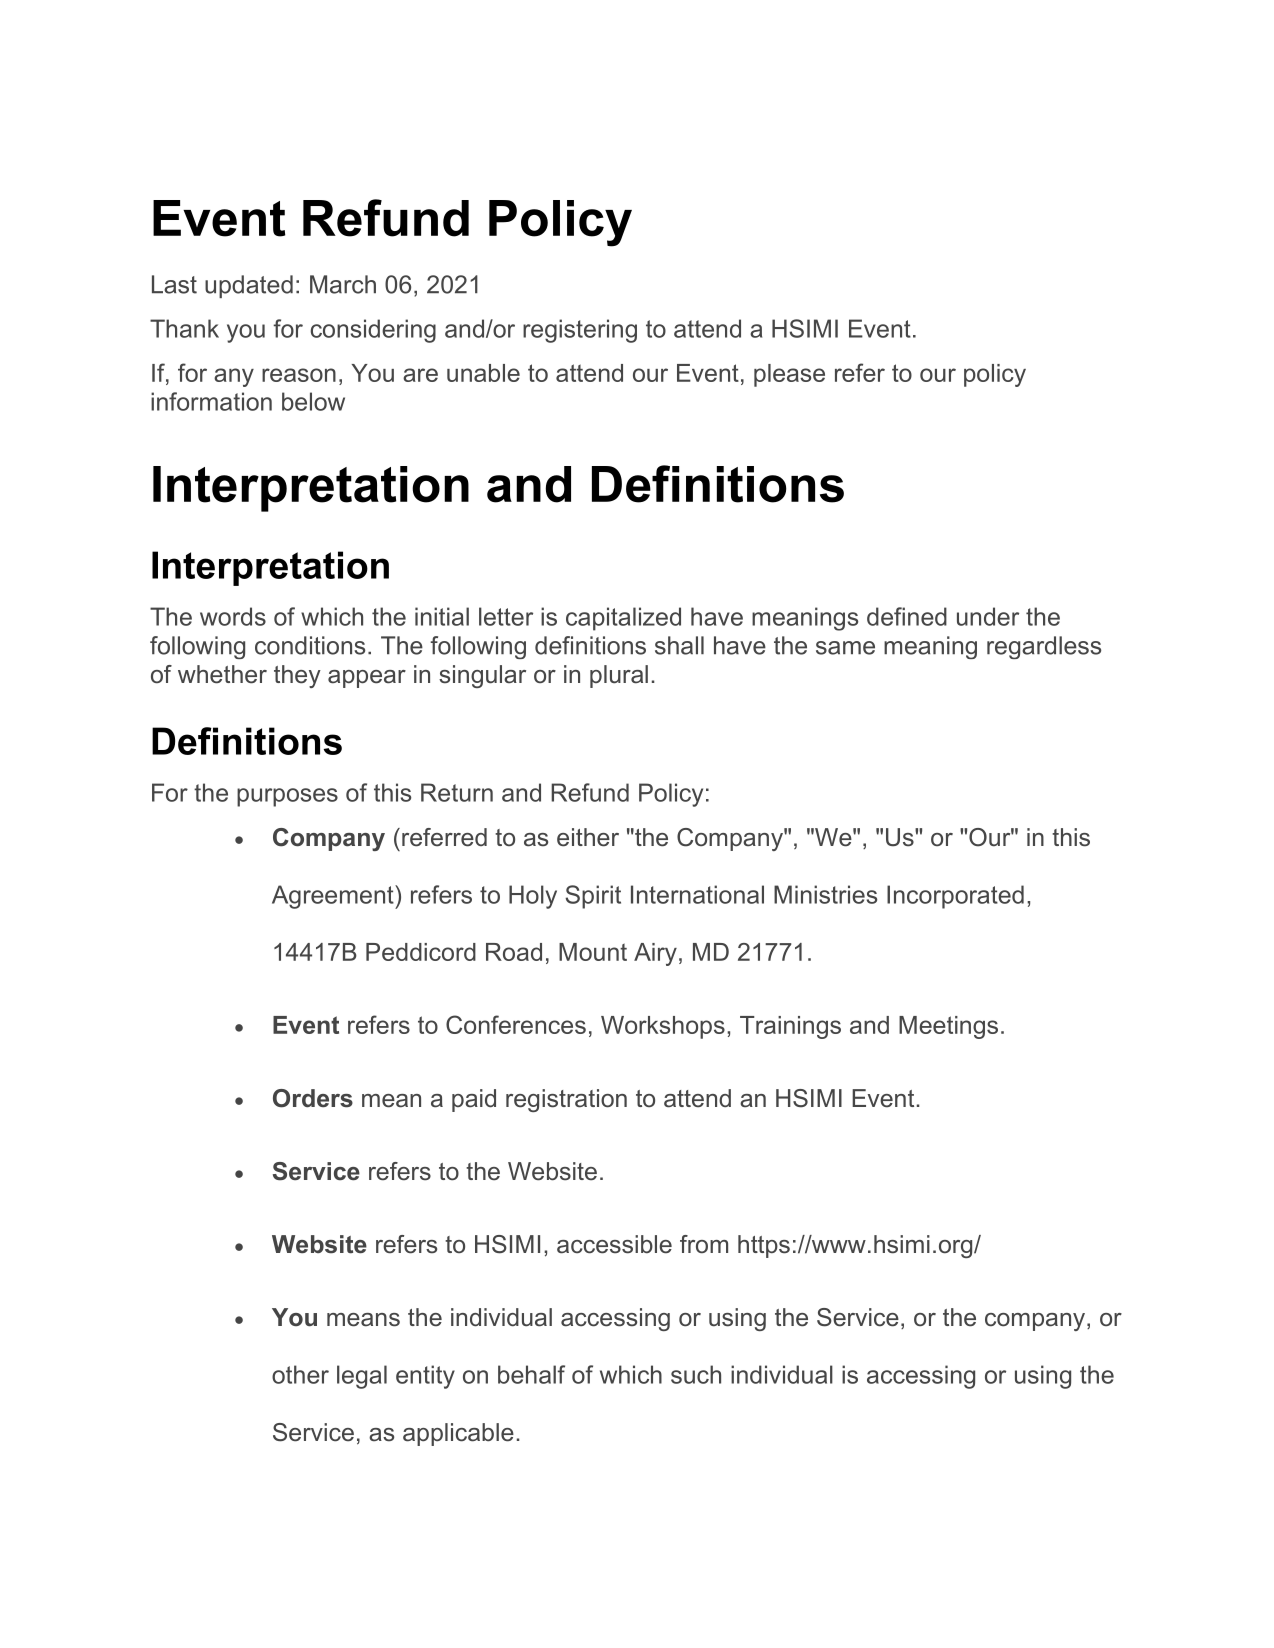  What do you see at coordinates (588, 837) in the screenshot?
I see `either` at bounding box center [588, 837].
